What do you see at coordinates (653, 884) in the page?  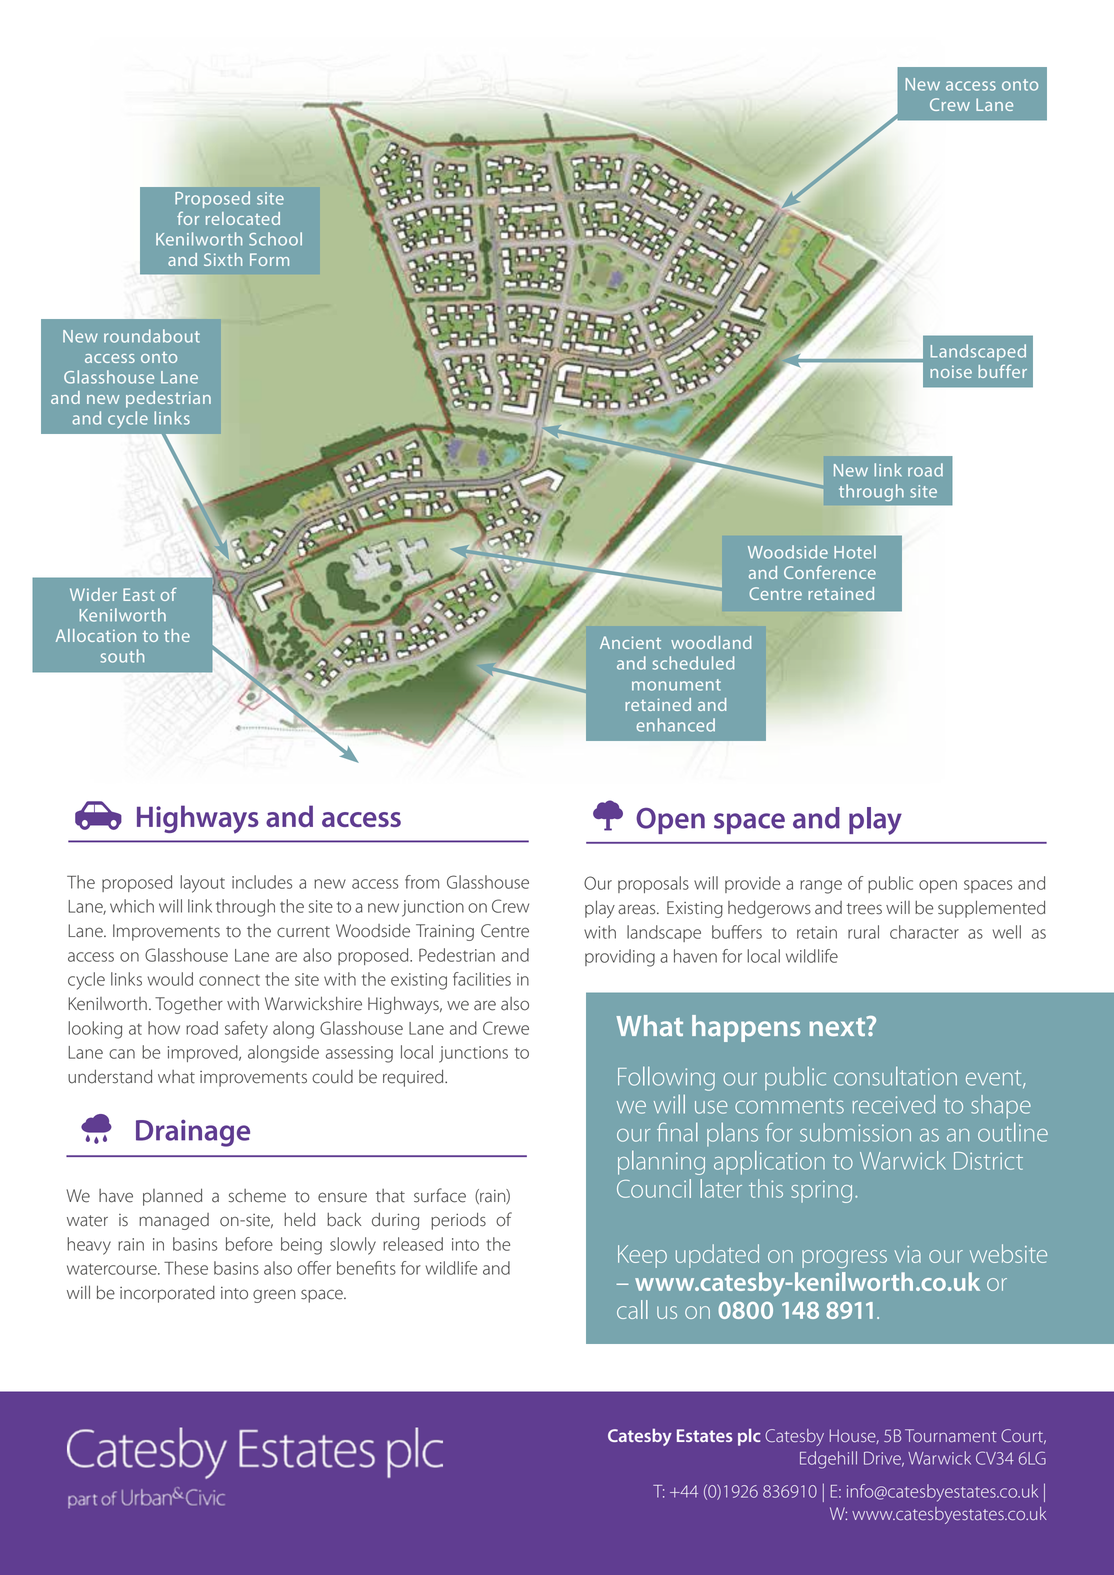 I see `proposals` at bounding box center [653, 884].
